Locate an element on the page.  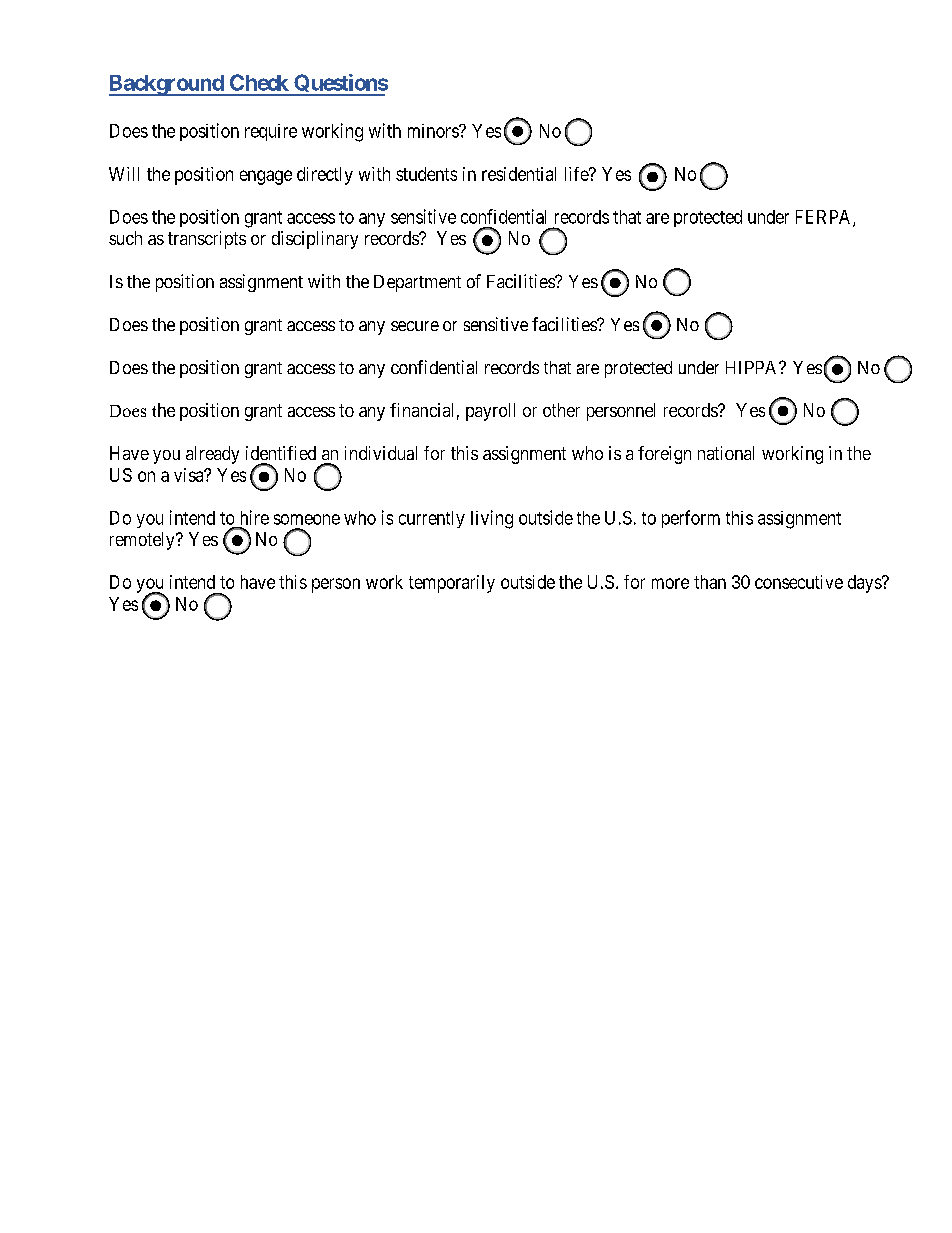
residential is located at coordinates (519, 174).
